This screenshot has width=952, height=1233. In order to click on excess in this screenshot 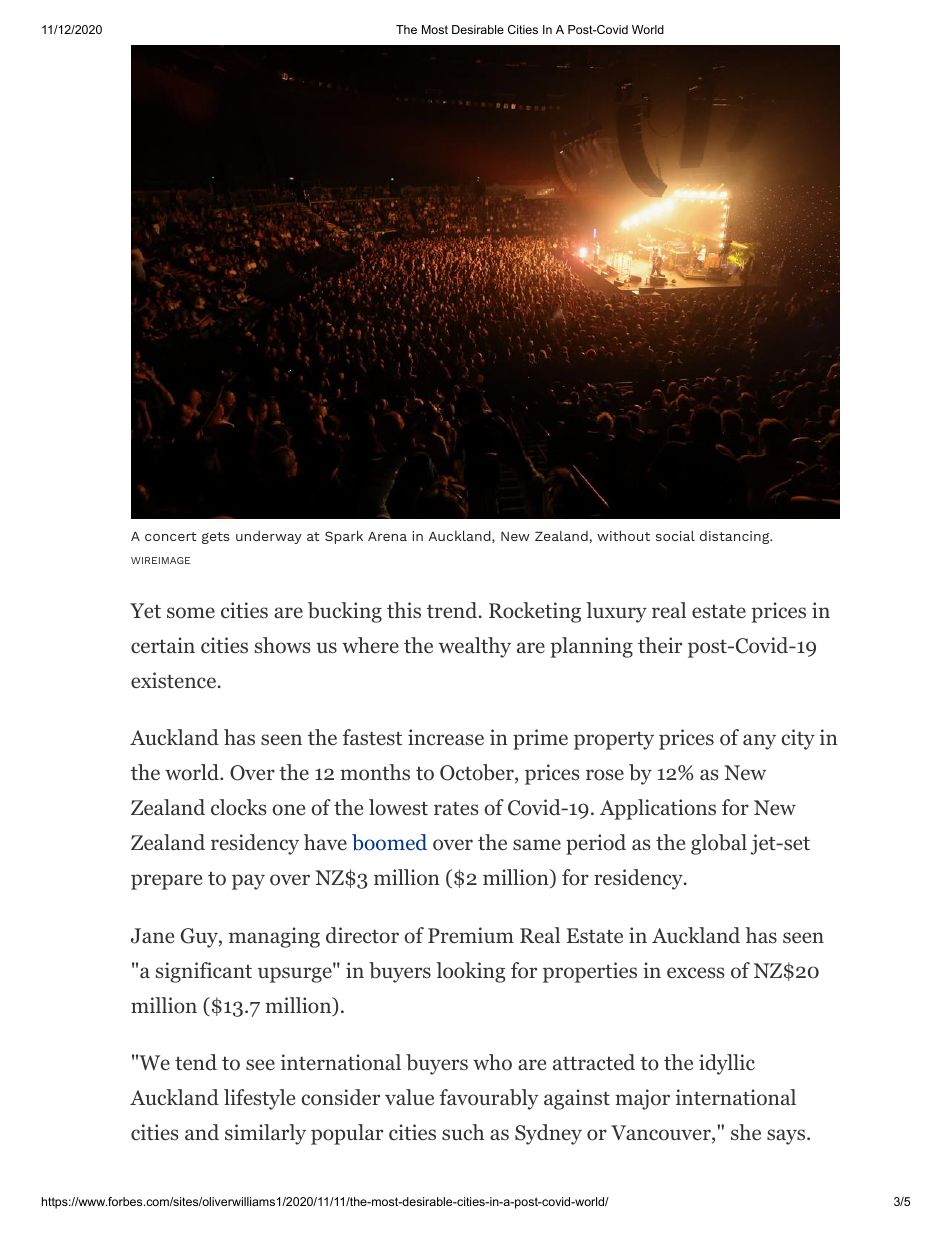, I will do `click(695, 973)`.
